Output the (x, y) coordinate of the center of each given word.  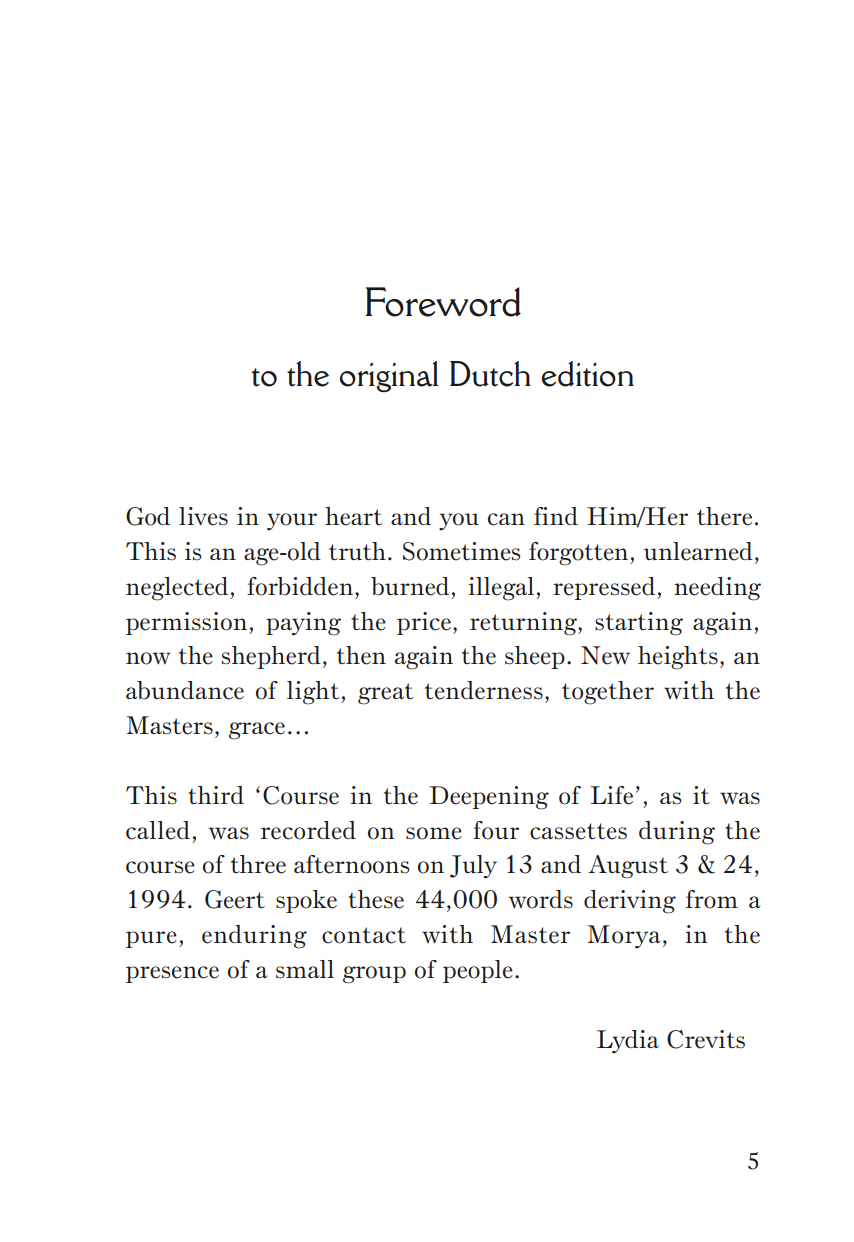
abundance (185, 690)
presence (172, 974)
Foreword (443, 302)
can (506, 519)
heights (678, 658)
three (258, 864)
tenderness (484, 690)
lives (203, 516)
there (724, 516)
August (628, 867)
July (473, 867)
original (389, 377)
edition (588, 374)
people (478, 971)
